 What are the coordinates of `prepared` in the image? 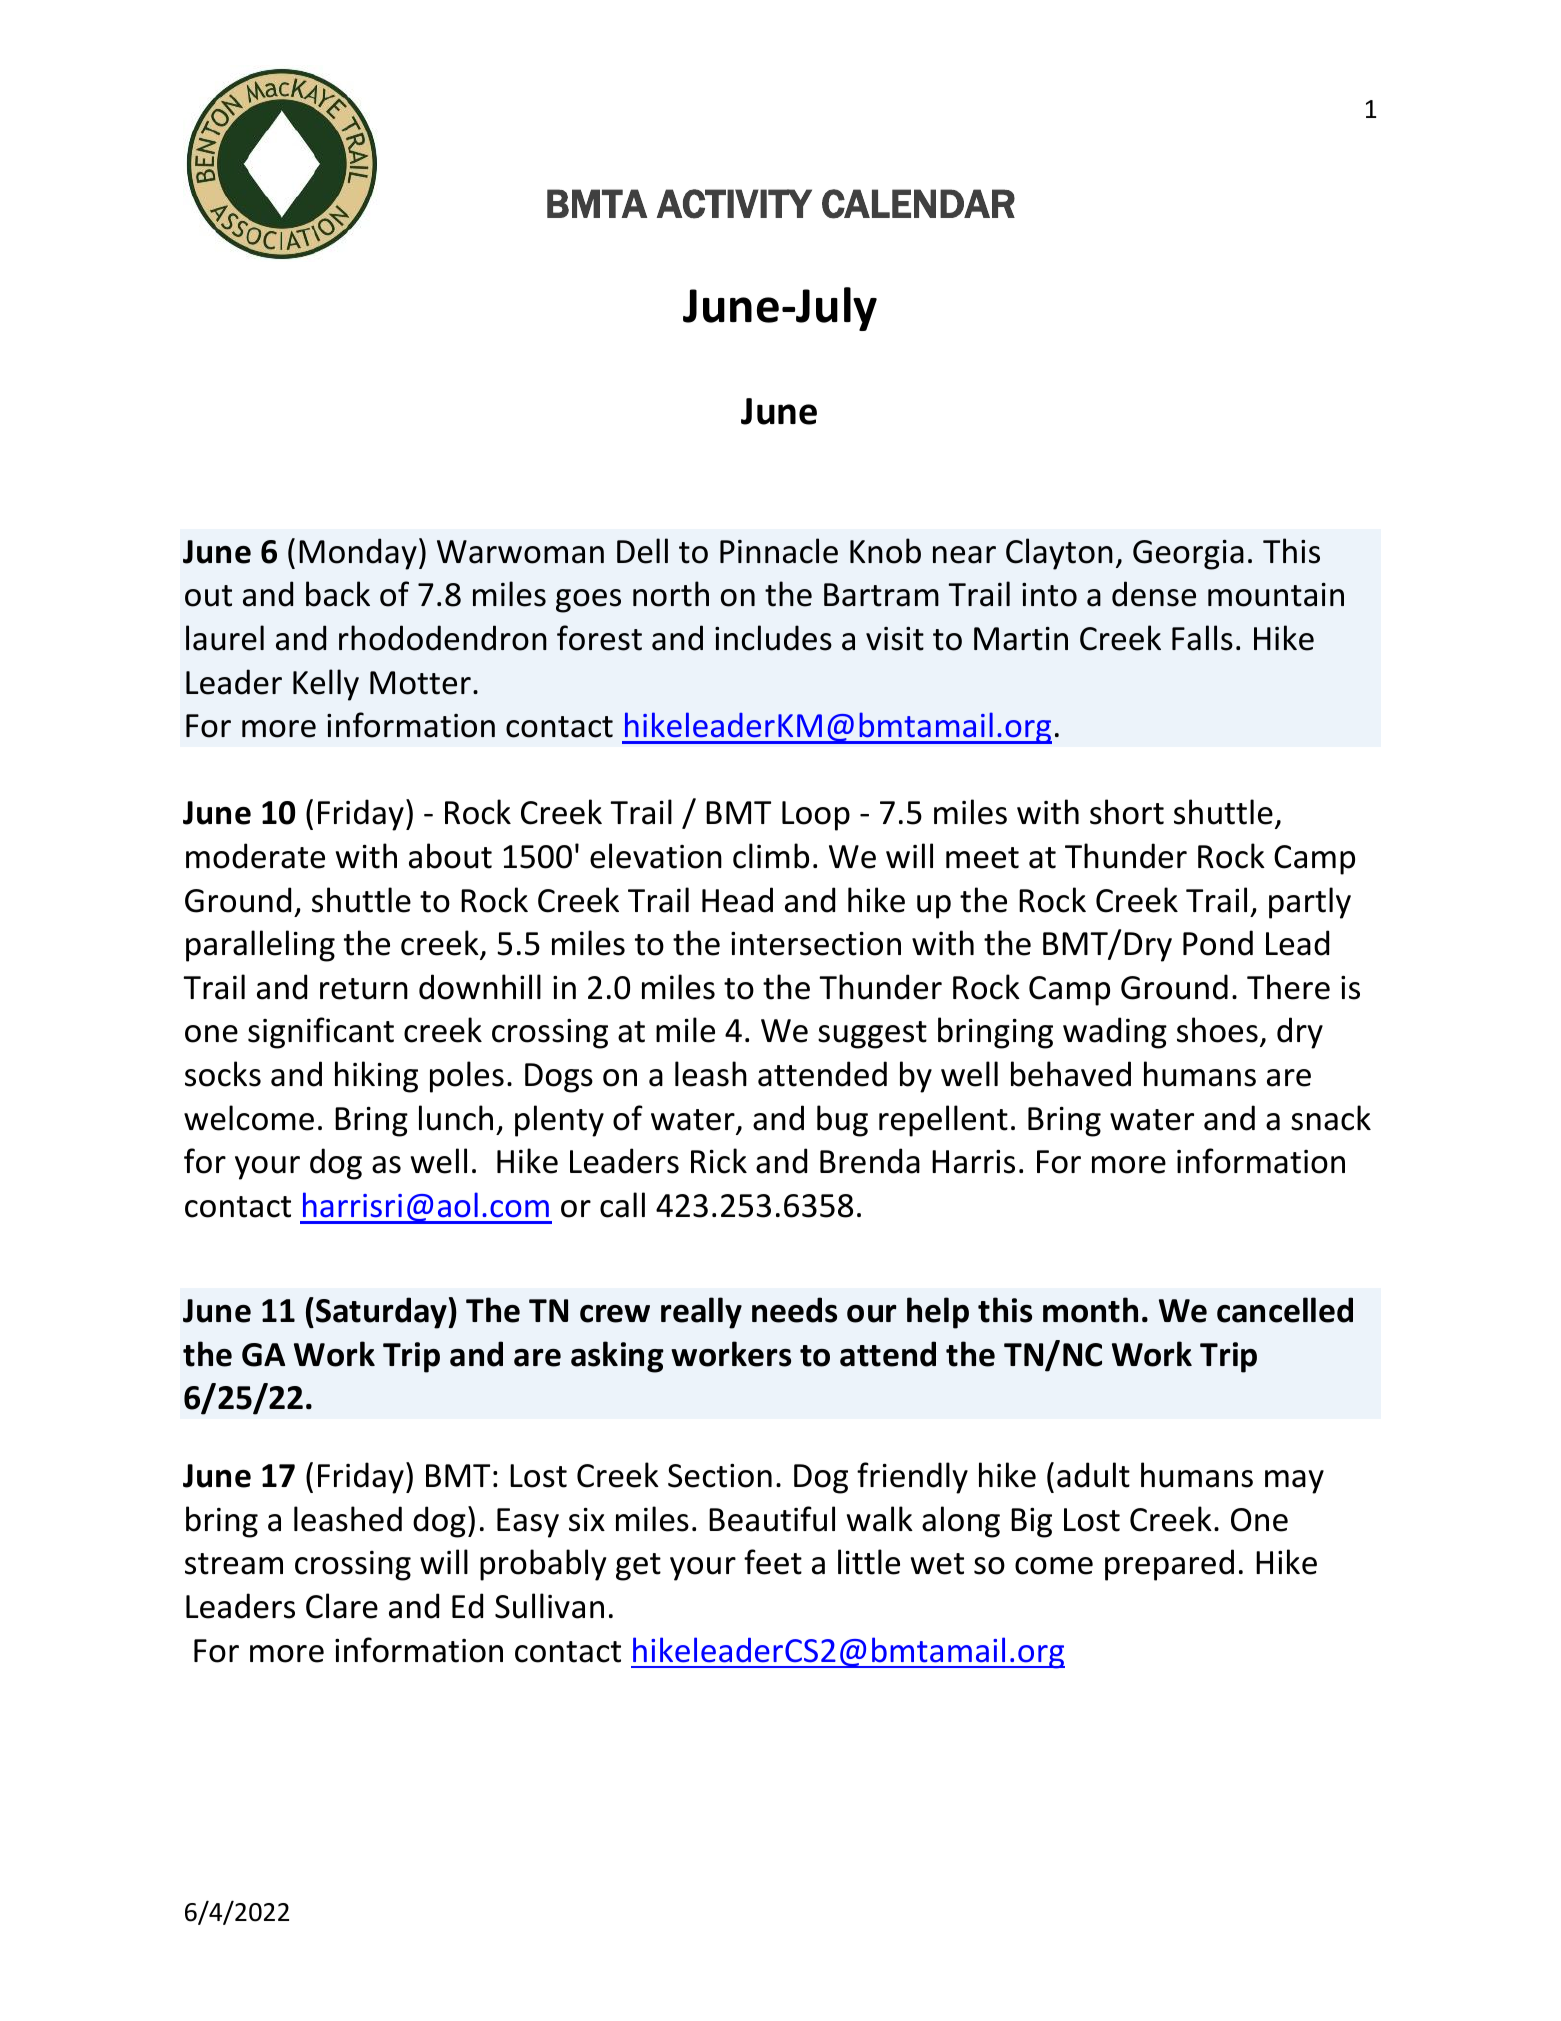 It's located at (1169, 1565).
